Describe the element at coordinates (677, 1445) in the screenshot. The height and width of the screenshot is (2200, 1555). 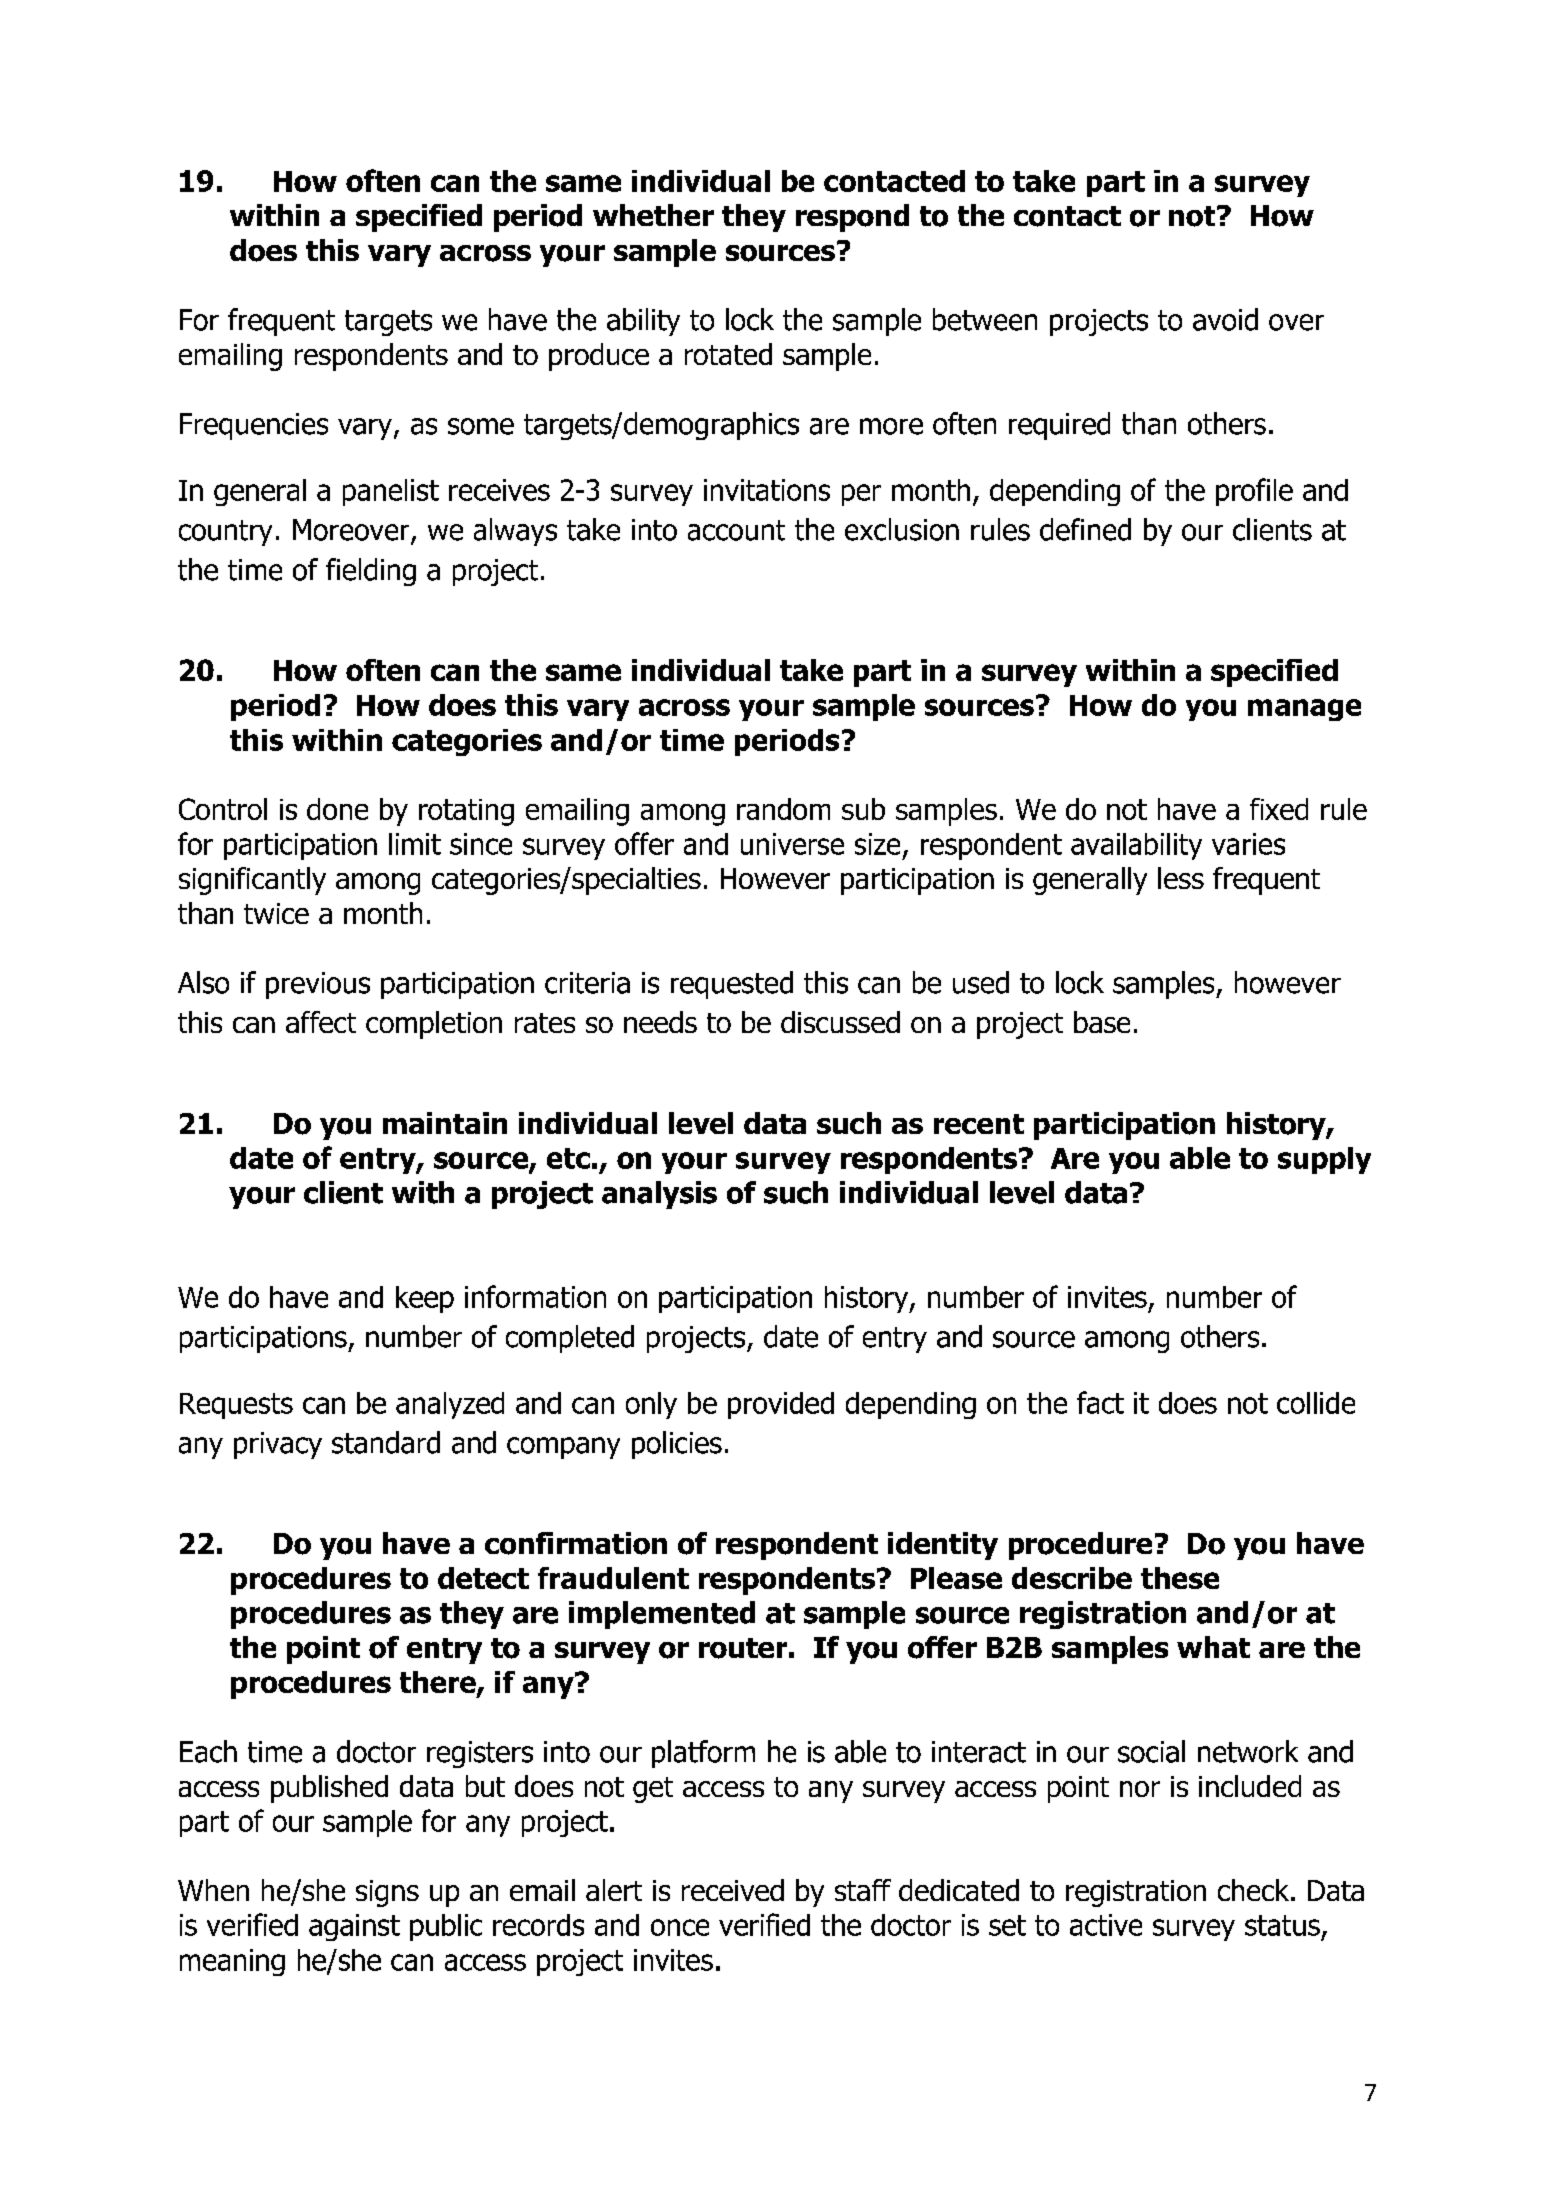
I see `policies` at that location.
